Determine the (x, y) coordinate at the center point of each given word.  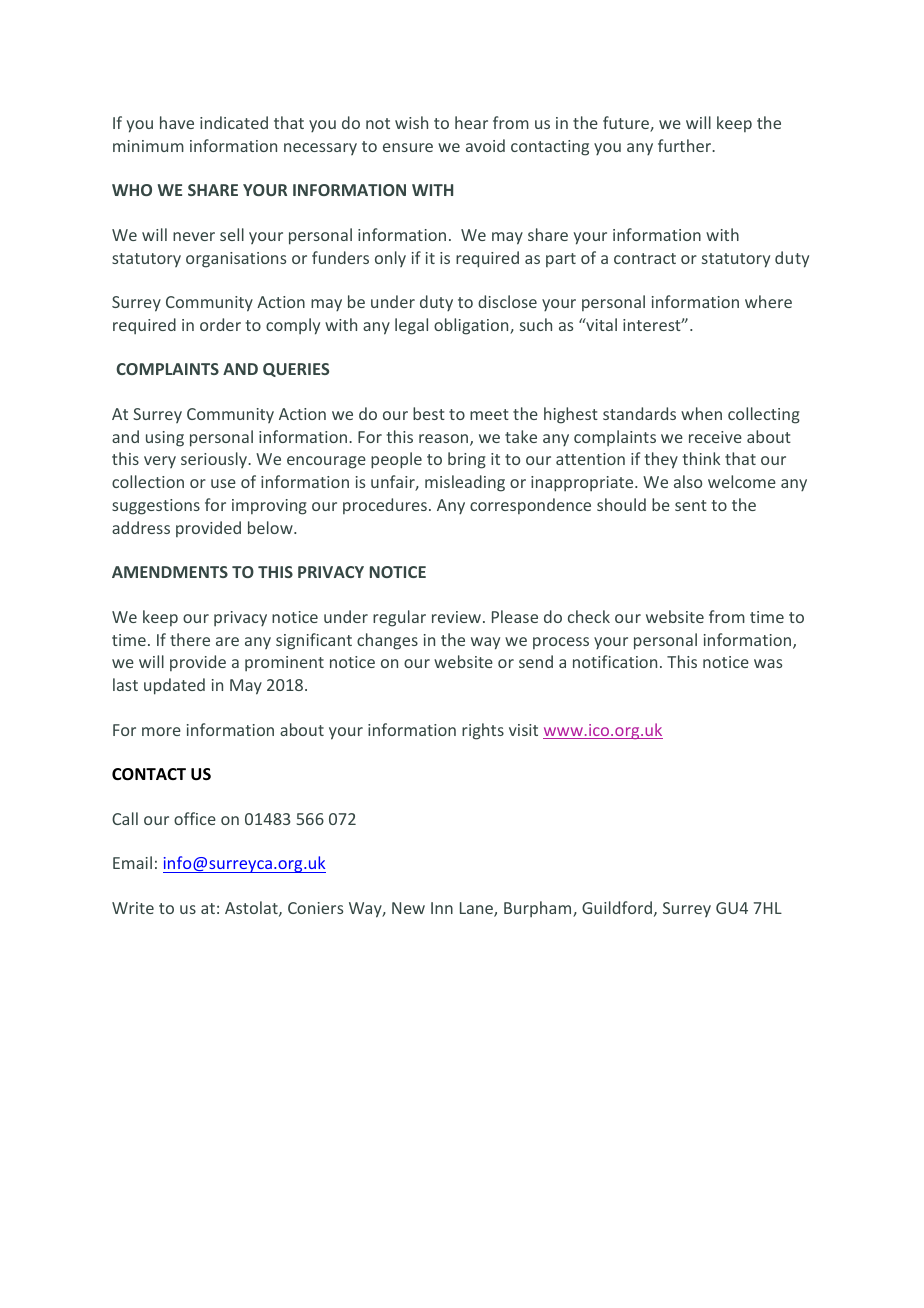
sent (691, 505)
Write (133, 908)
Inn (442, 908)
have (177, 122)
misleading (465, 483)
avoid (485, 145)
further (686, 145)
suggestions (156, 507)
